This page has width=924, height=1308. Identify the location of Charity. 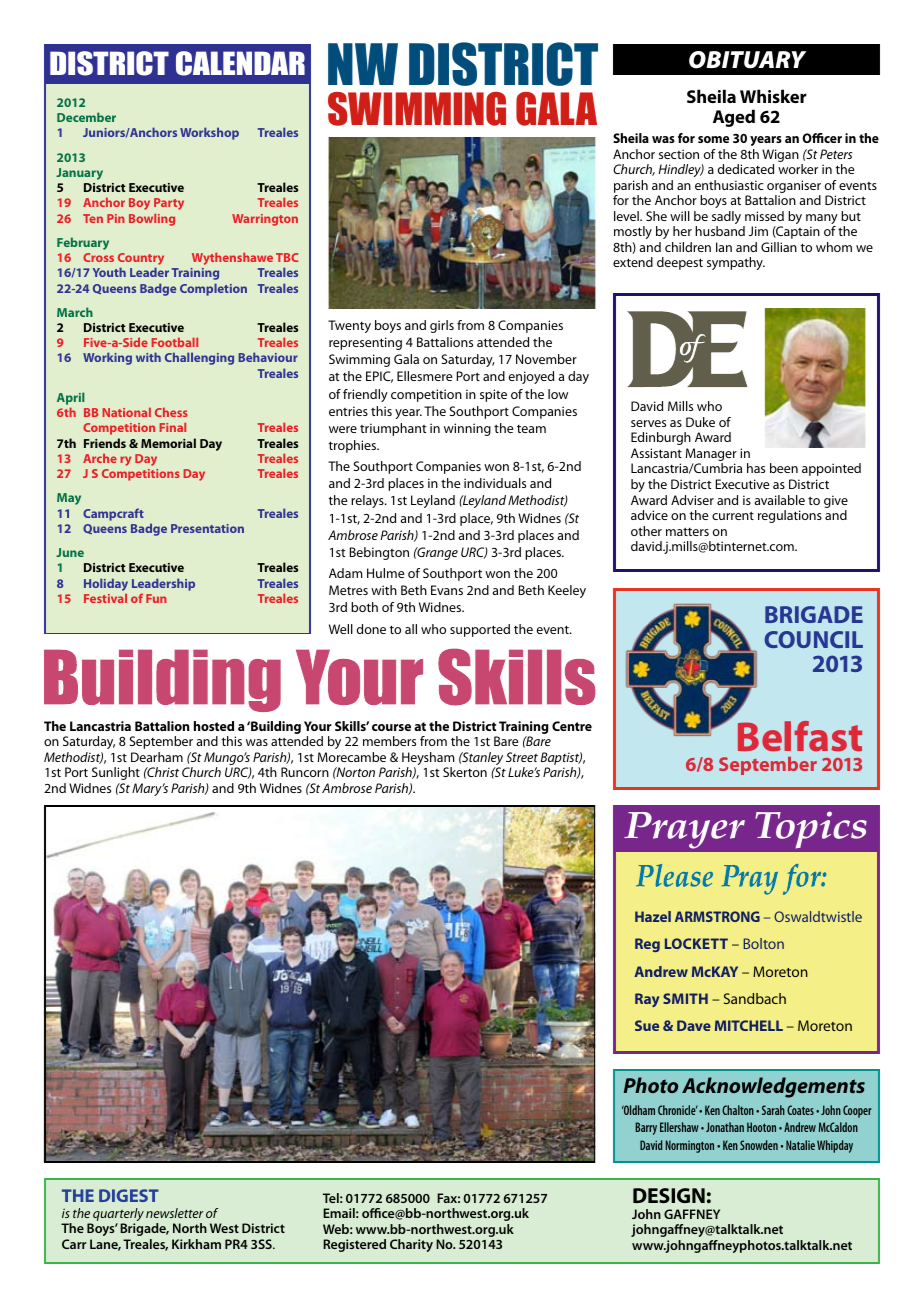
(411, 1245).
